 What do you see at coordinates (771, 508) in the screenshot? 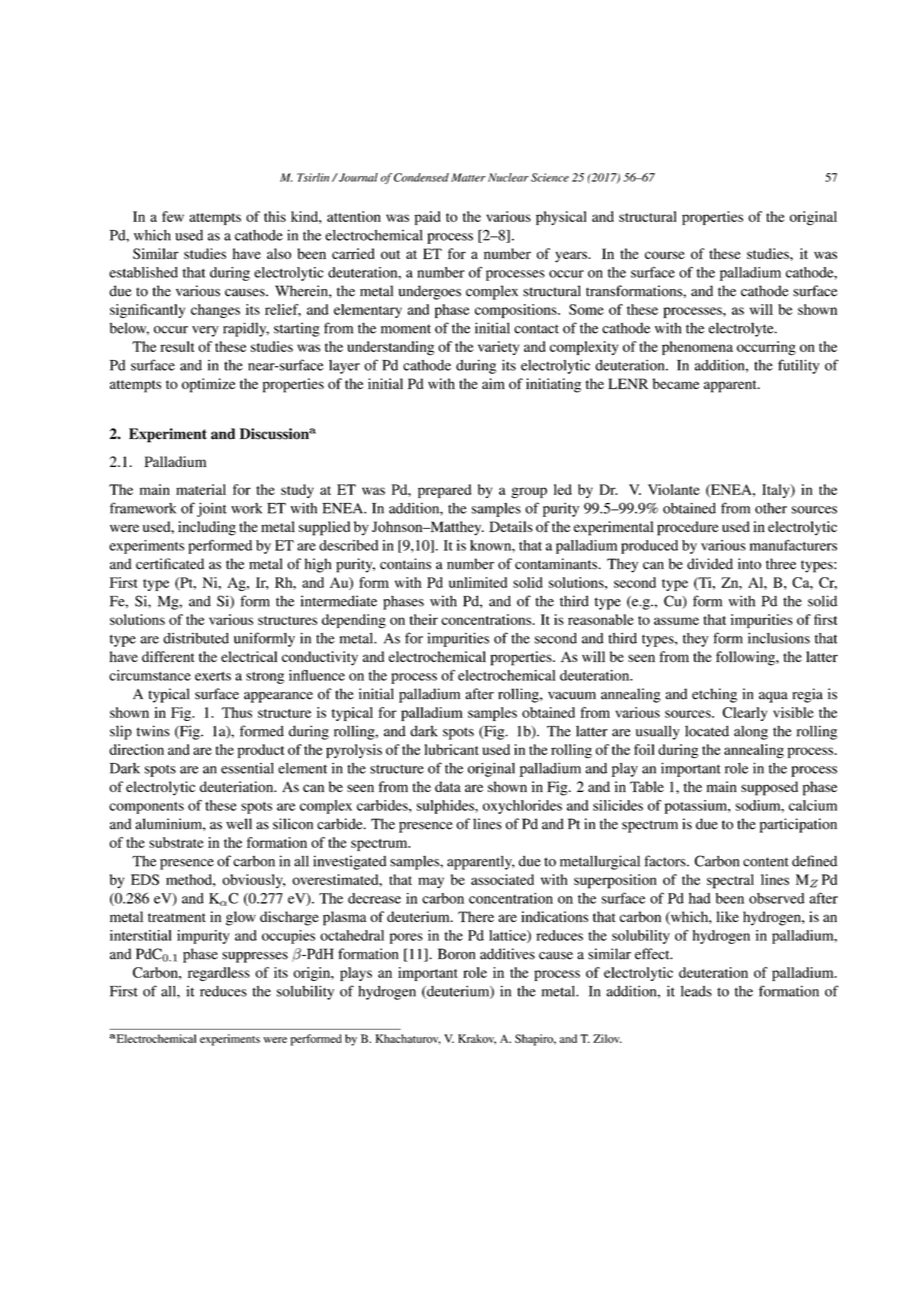
I see `other` at bounding box center [771, 508].
